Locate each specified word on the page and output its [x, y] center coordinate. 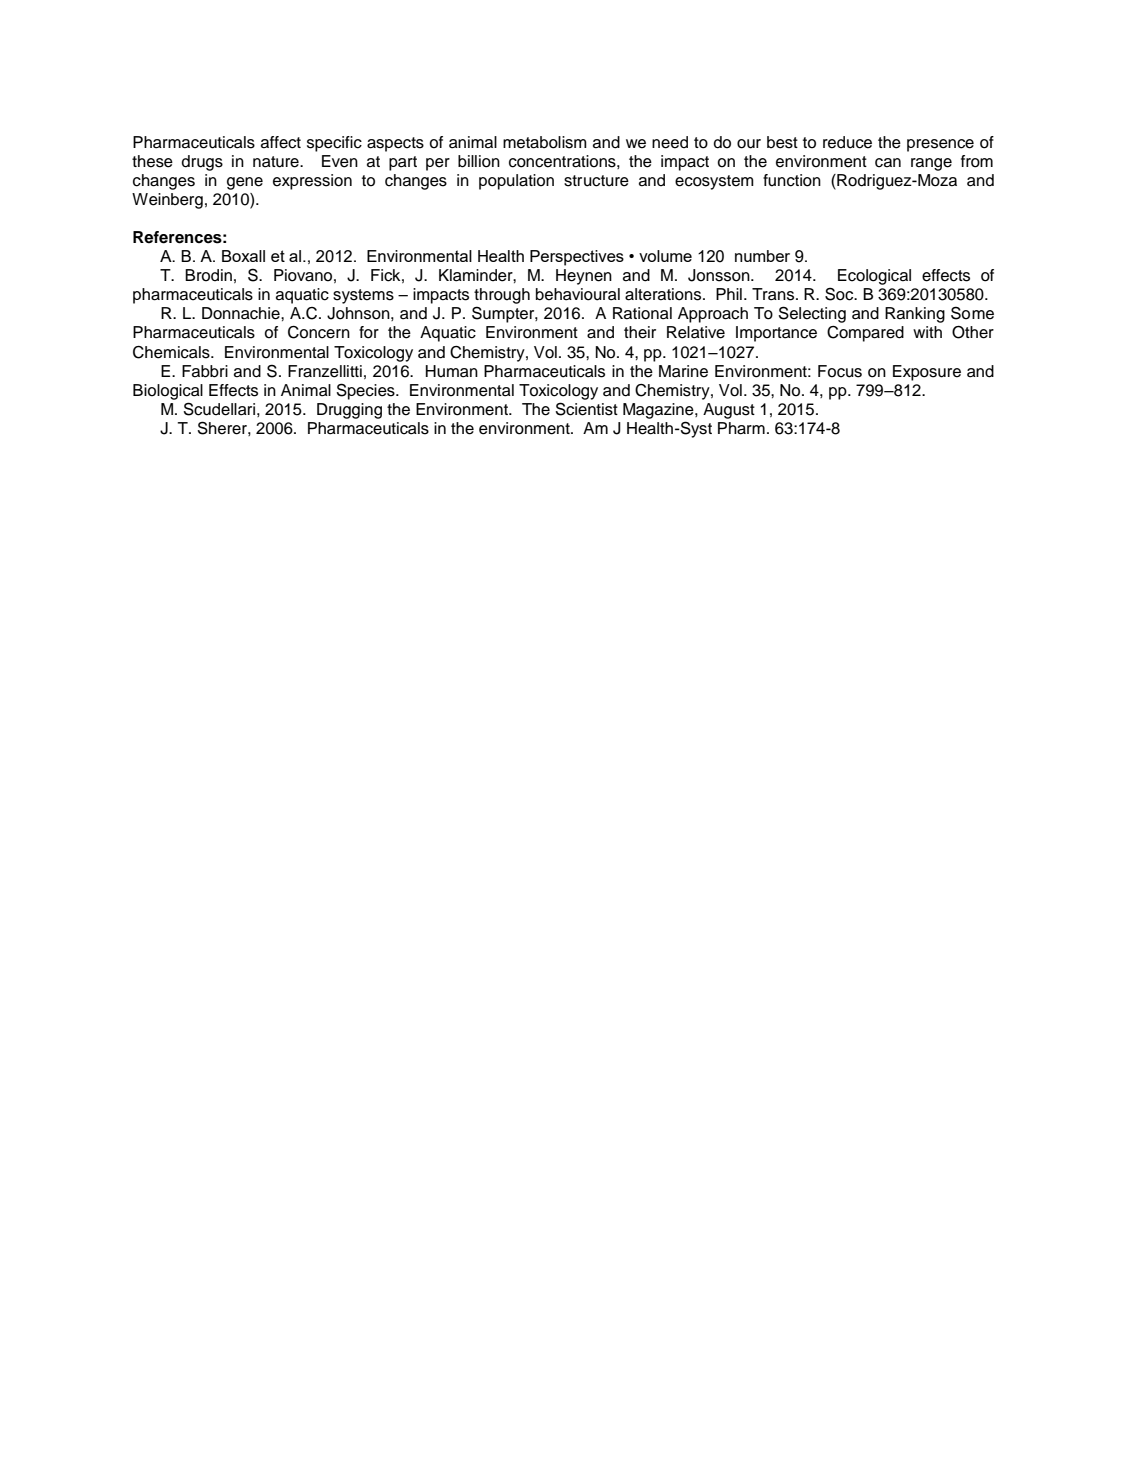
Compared [865, 334]
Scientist [586, 409]
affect [281, 142]
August [729, 411]
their [640, 332]
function [792, 180]
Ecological [874, 277]
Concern [319, 332]
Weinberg [167, 201]
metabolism [545, 142]
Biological [168, 392]
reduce [847, 142]
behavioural [578, 294]
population [516, 182]
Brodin [208, 275]
